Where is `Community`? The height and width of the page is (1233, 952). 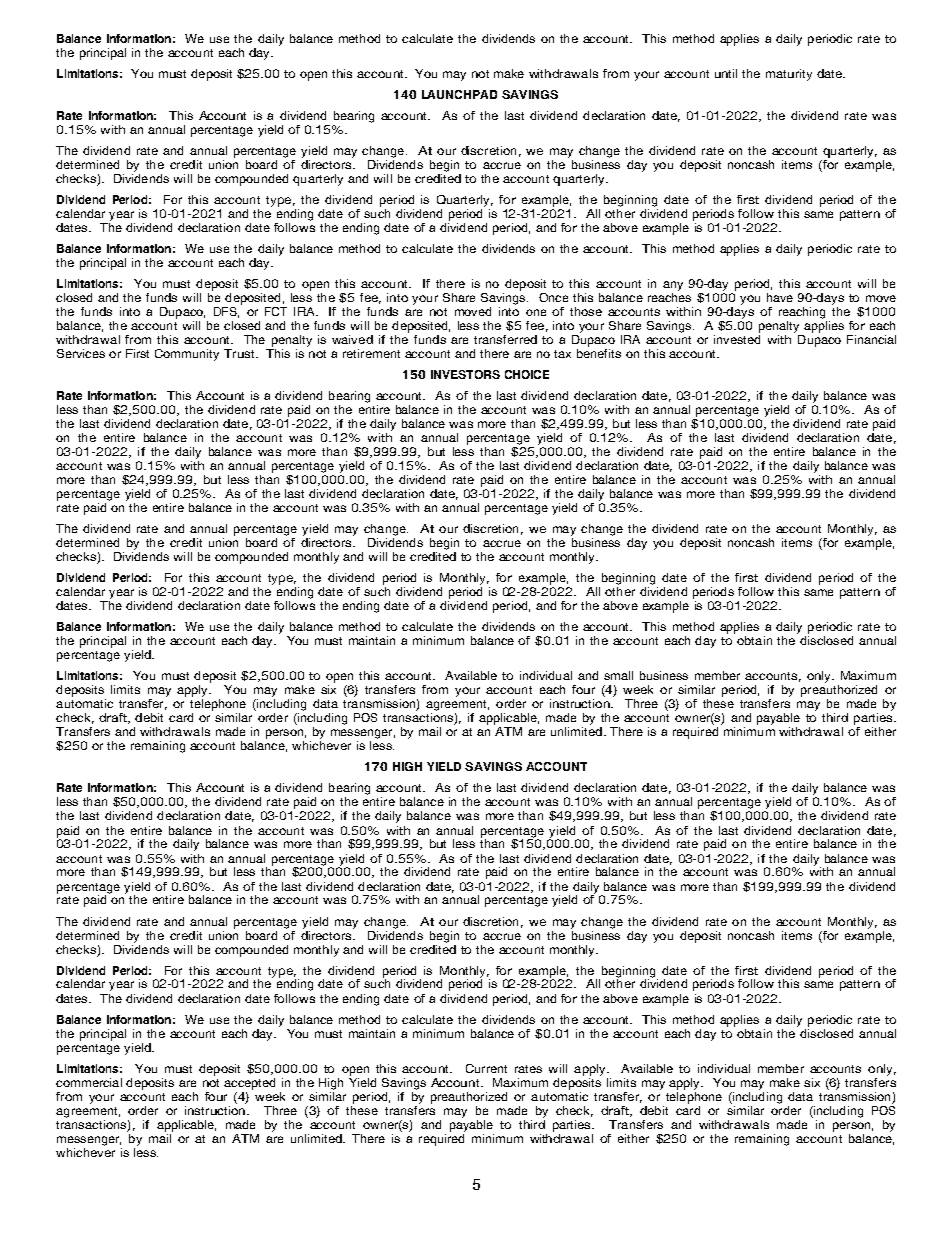
Community is located at coordinates (187, 355).
